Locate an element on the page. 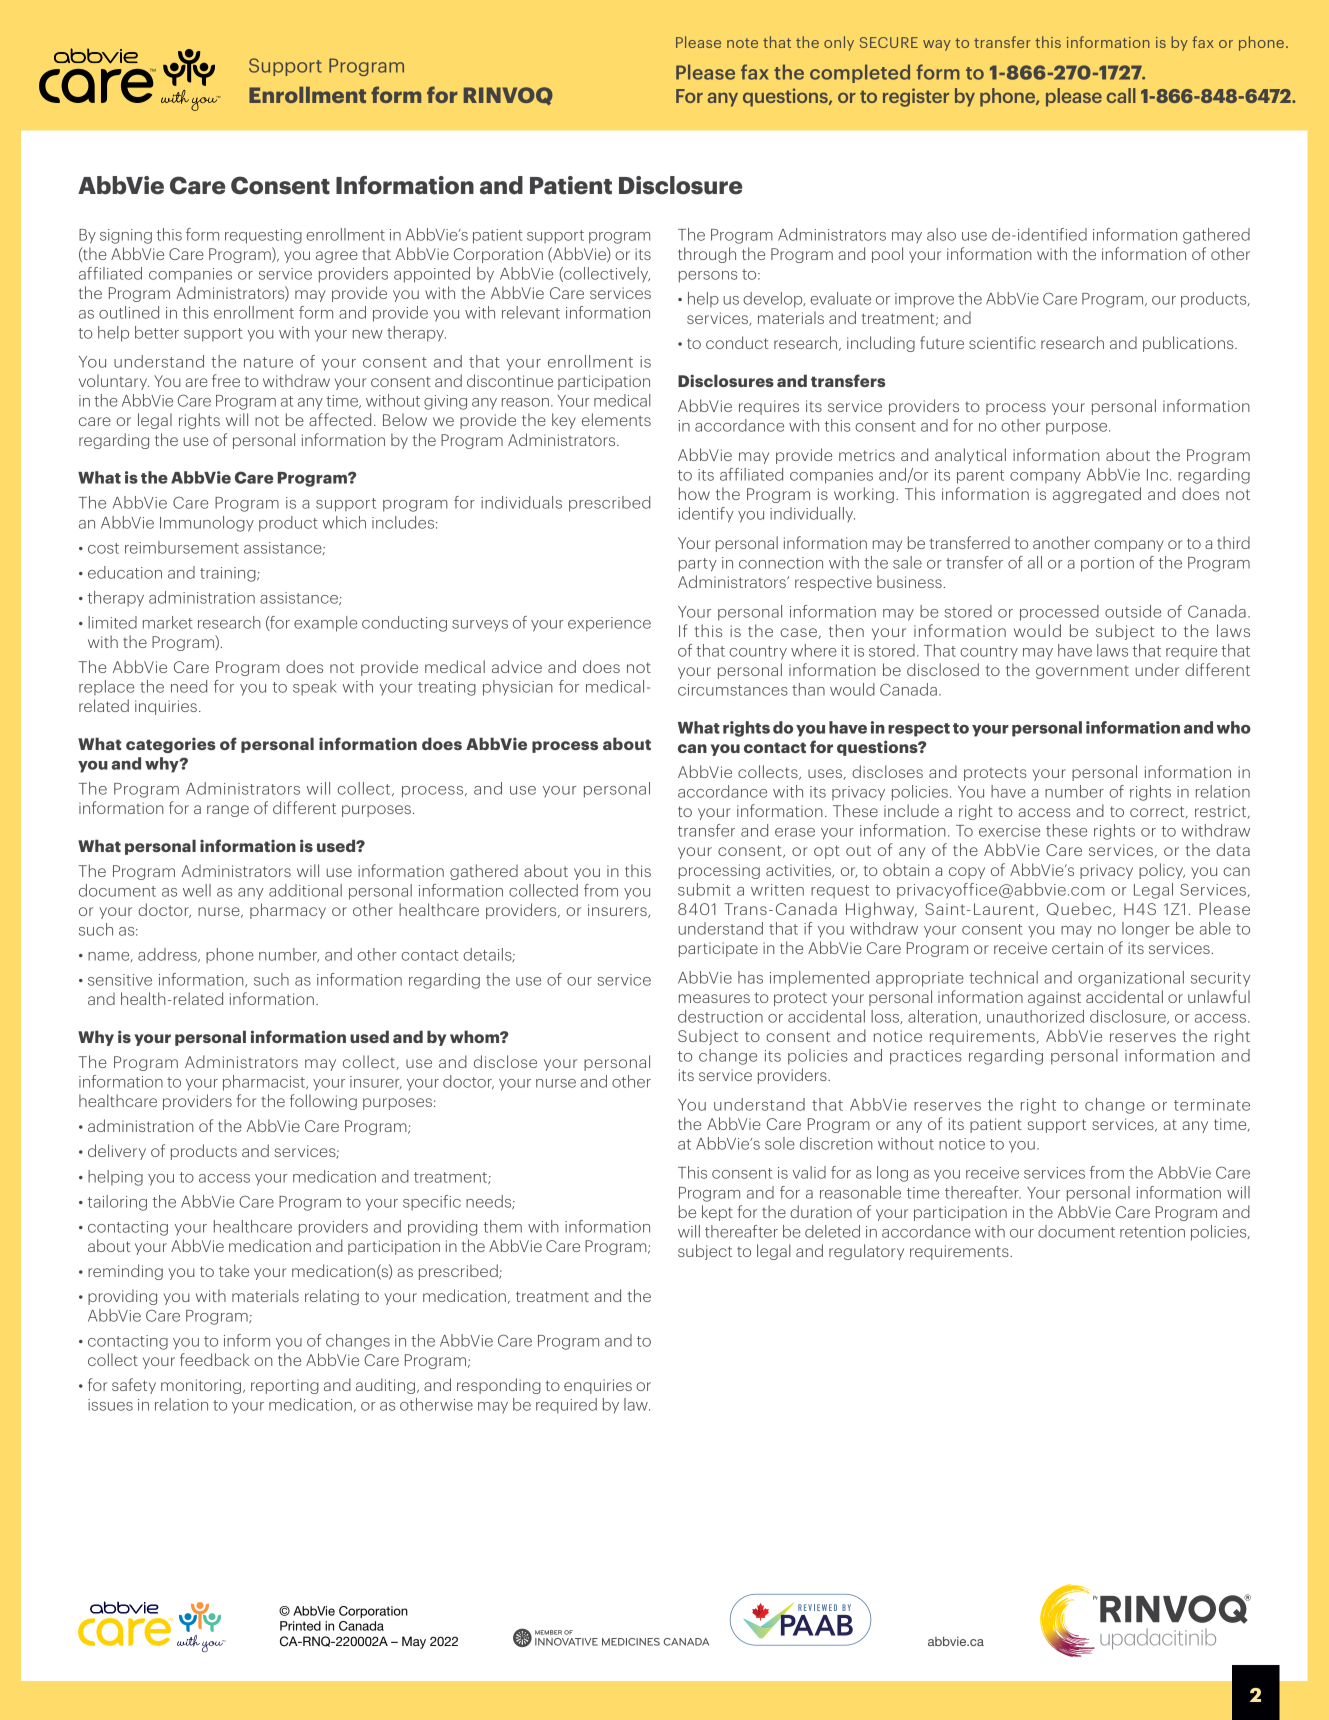 The image size is (1329, 1720). take is located at coordinates (234, 1270).
